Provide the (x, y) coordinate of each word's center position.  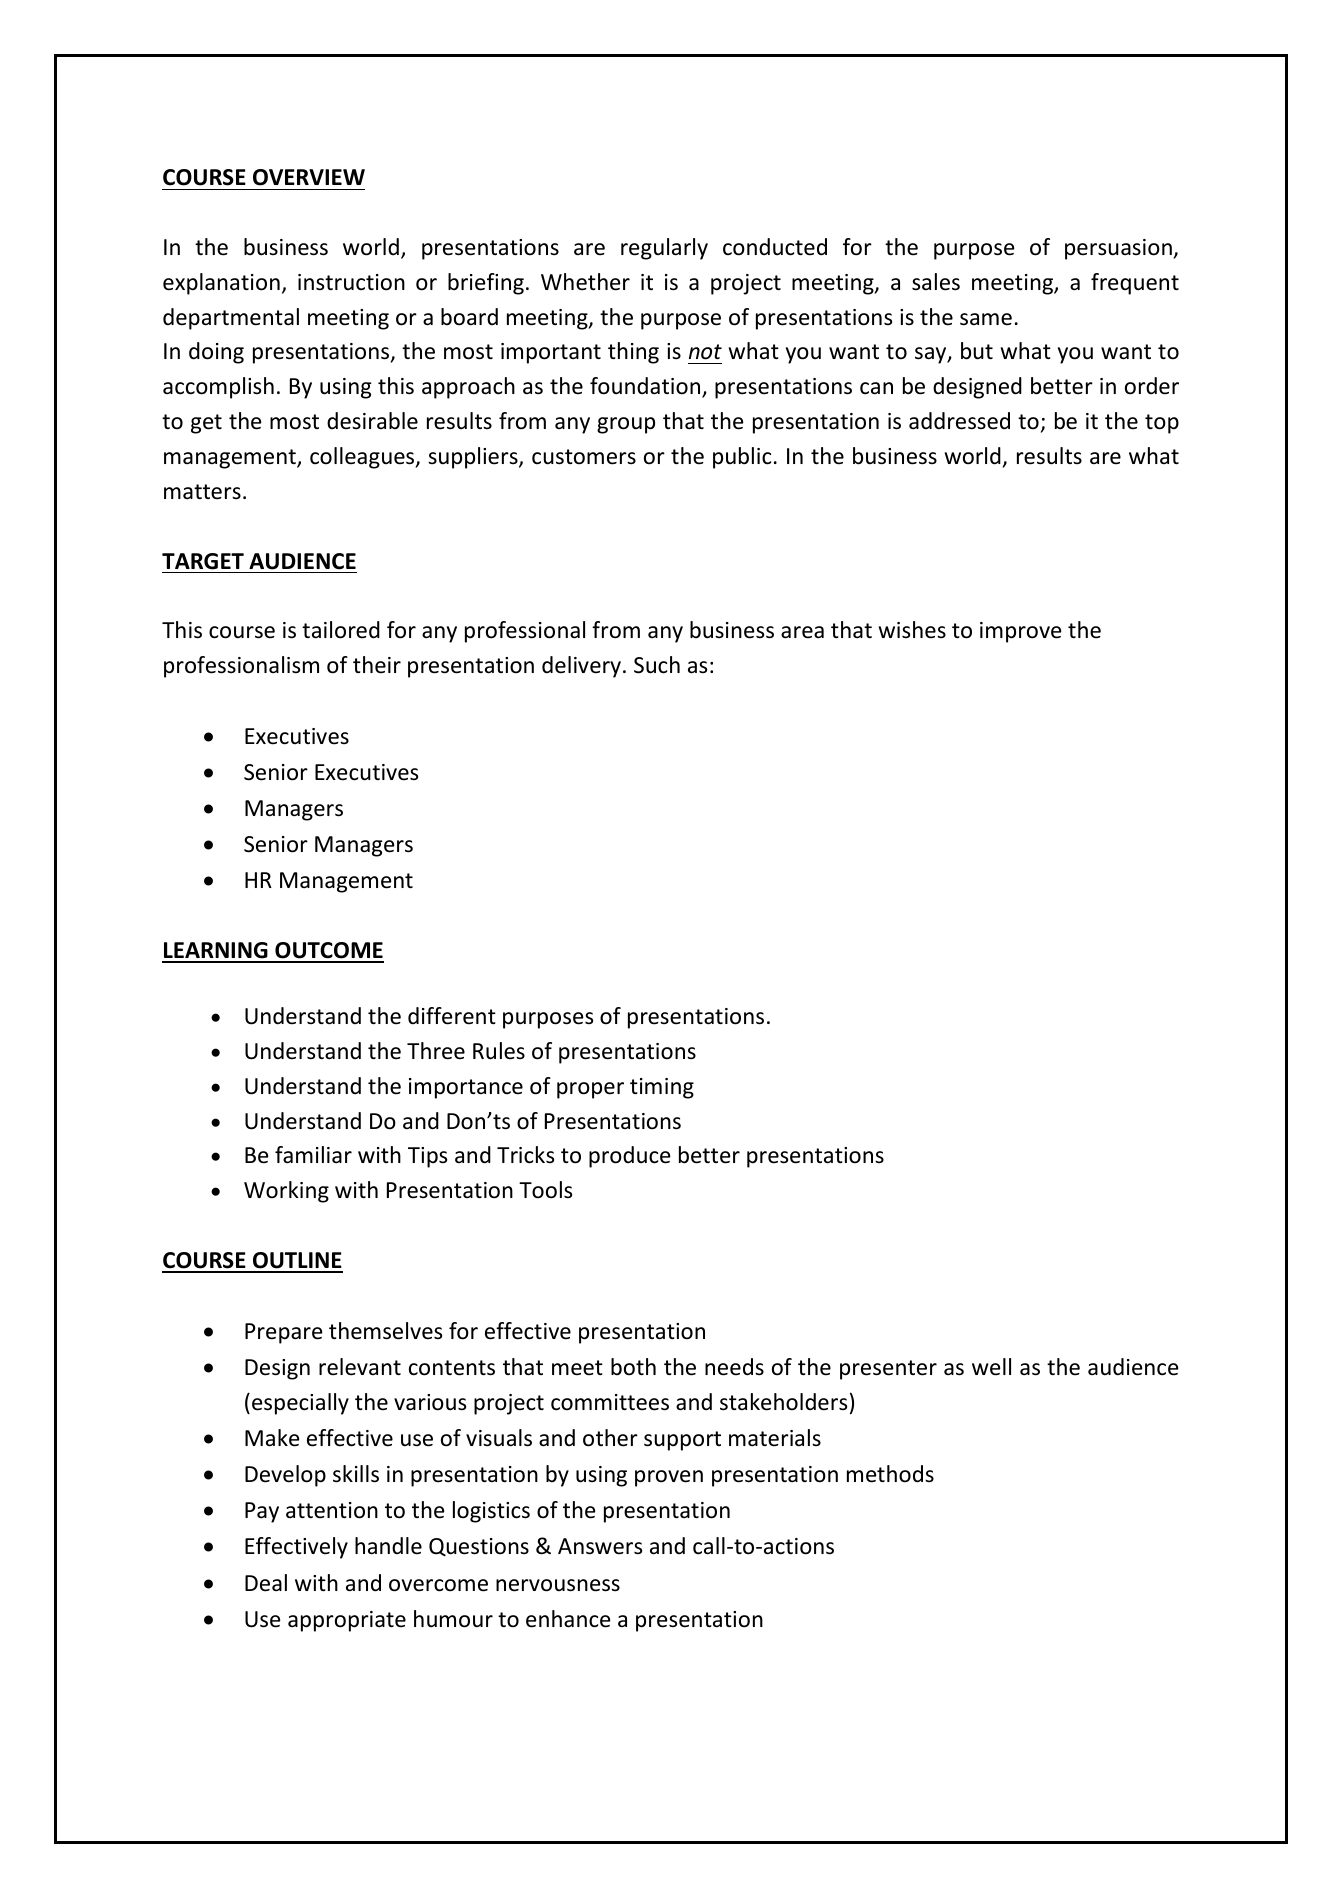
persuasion (1119, 249)
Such (657, 665)
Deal (266, 1583)
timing (662, 1088)
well (991, 1367)
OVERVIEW (309, 177)
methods (890, 1474)
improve (1021, 632)
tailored (341, 630)
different (452, 1016)
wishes (912, 630)
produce (630, 1157)
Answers (600, 1546)
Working (286, 1192)
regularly (664, 249)
